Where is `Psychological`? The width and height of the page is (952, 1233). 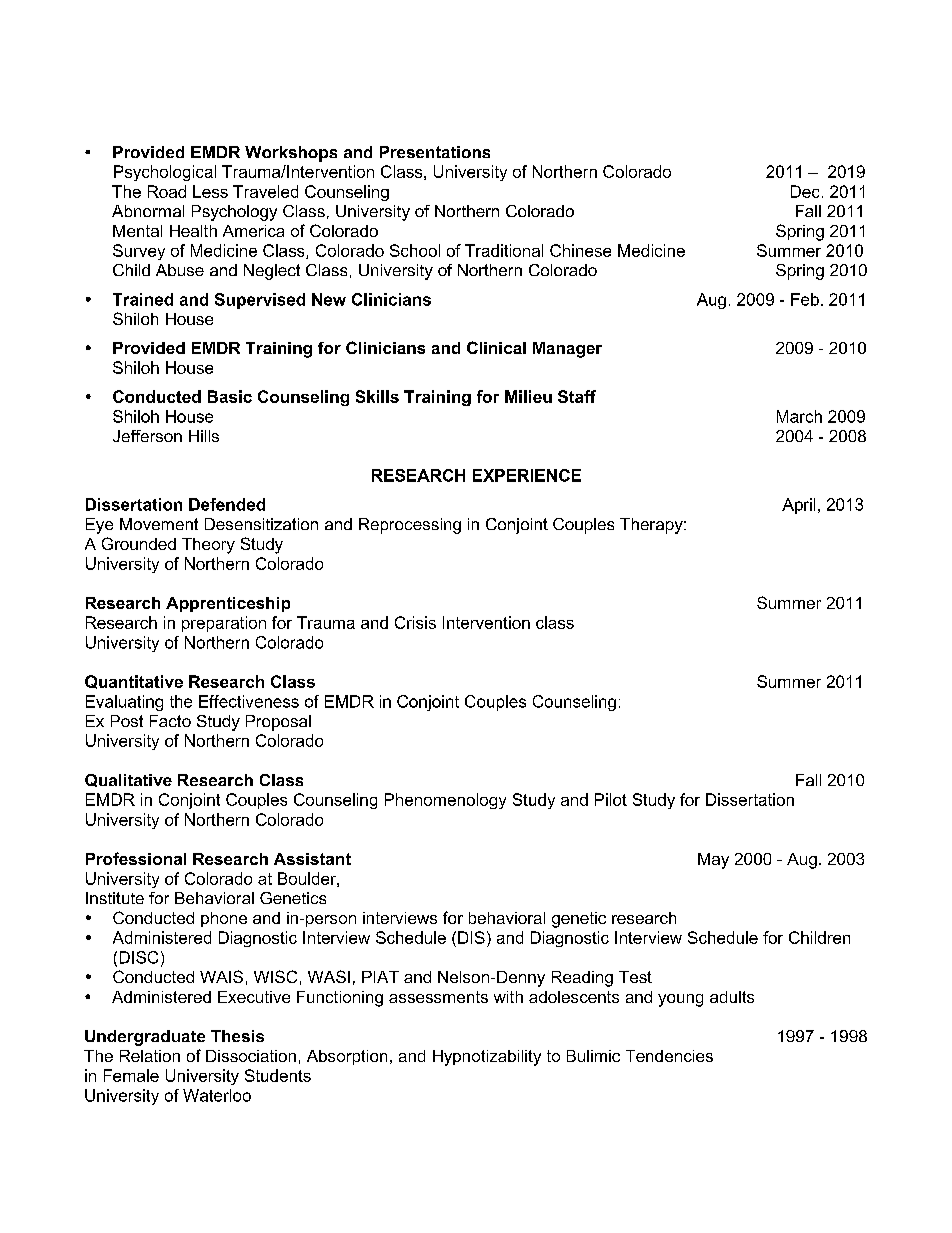 Psychological is located at coordinates (165, 173).
